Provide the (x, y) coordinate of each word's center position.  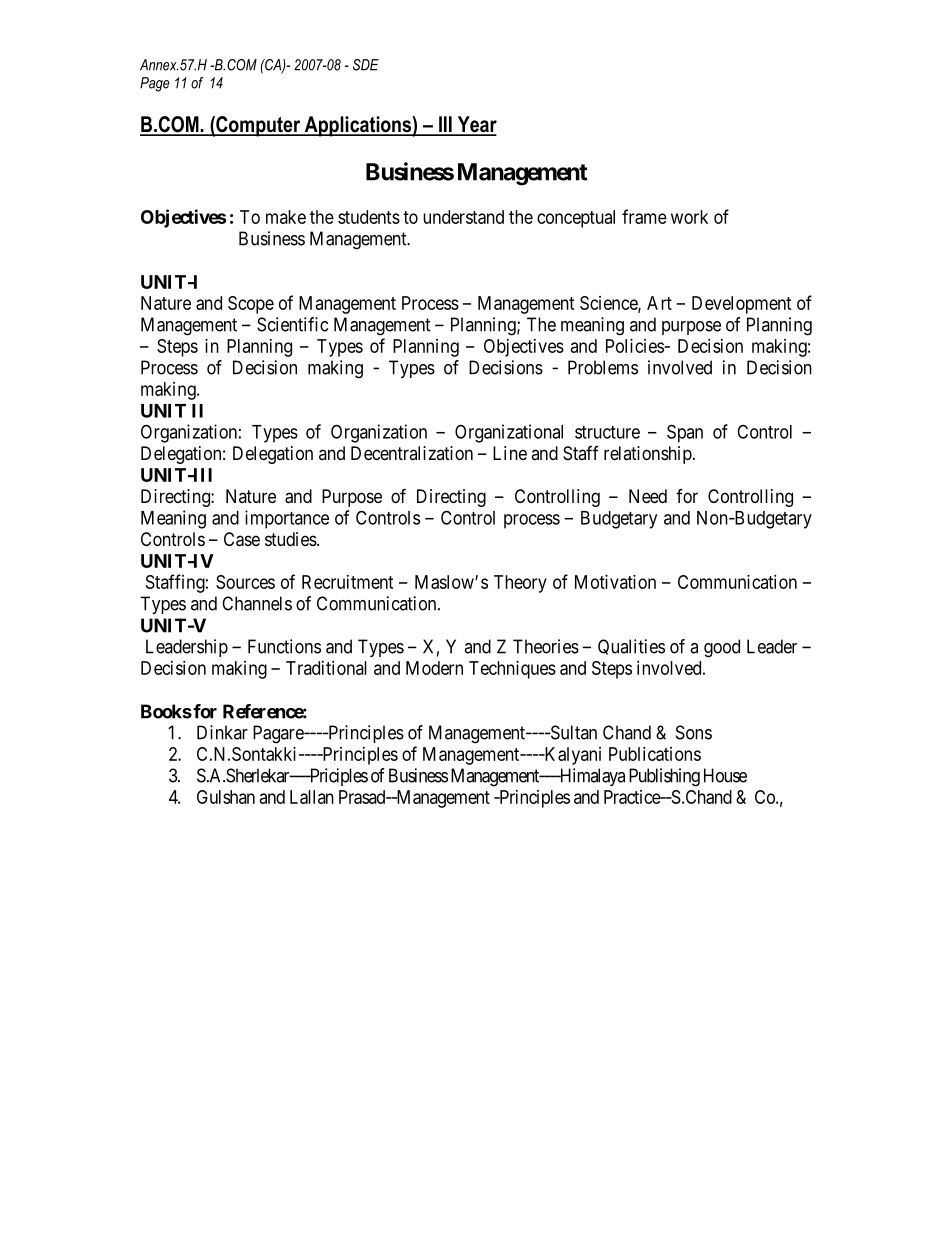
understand (463, 217)
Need (648, 496)
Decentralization (412, 453)
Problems (603, 367)
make (286, 217)
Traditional (326, 668)
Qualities (631, 647)
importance (287, 519)
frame (644, 216)
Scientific (292, 324)
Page (155, 84)
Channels (257, 603)
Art (659, 303)
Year (476, 125)
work (689, 217)
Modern (434, 668)
